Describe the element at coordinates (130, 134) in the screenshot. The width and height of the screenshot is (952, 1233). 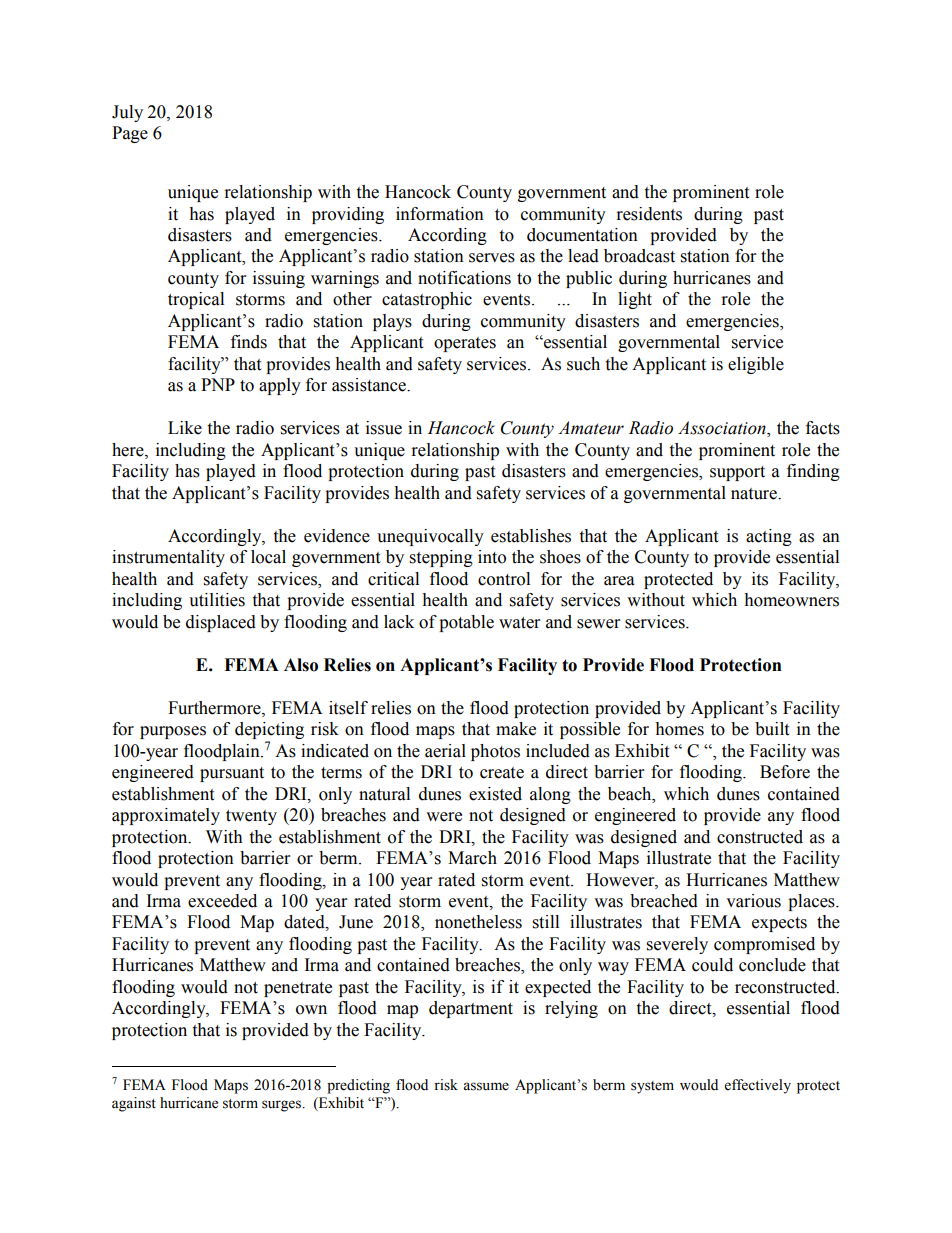
I see `Page` at that location.
